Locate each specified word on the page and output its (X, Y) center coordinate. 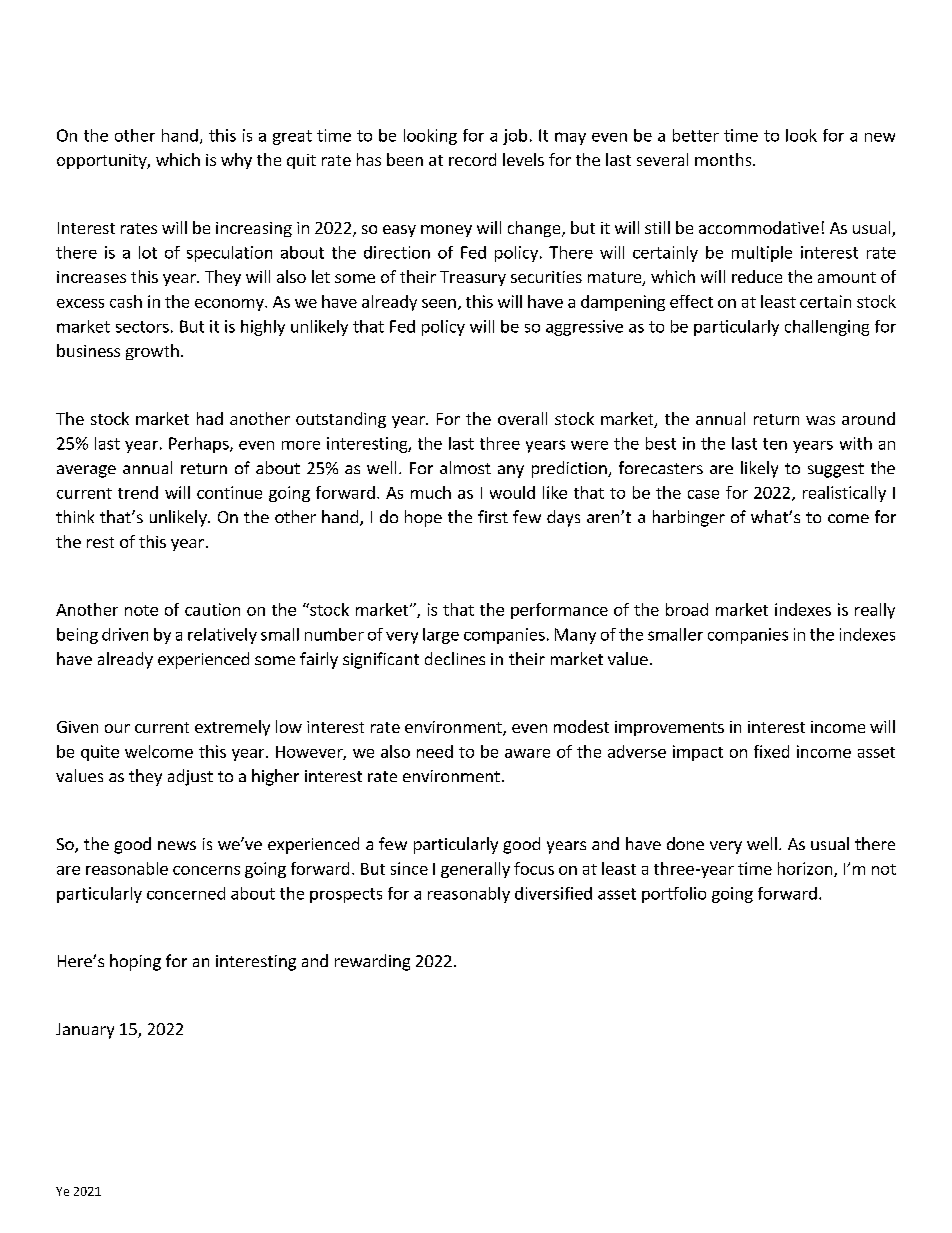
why (236, 161)
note (141, 610)
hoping (135, 962)
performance (559, 611)
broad (687, 609)
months (724, 159)
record (472, 159)
